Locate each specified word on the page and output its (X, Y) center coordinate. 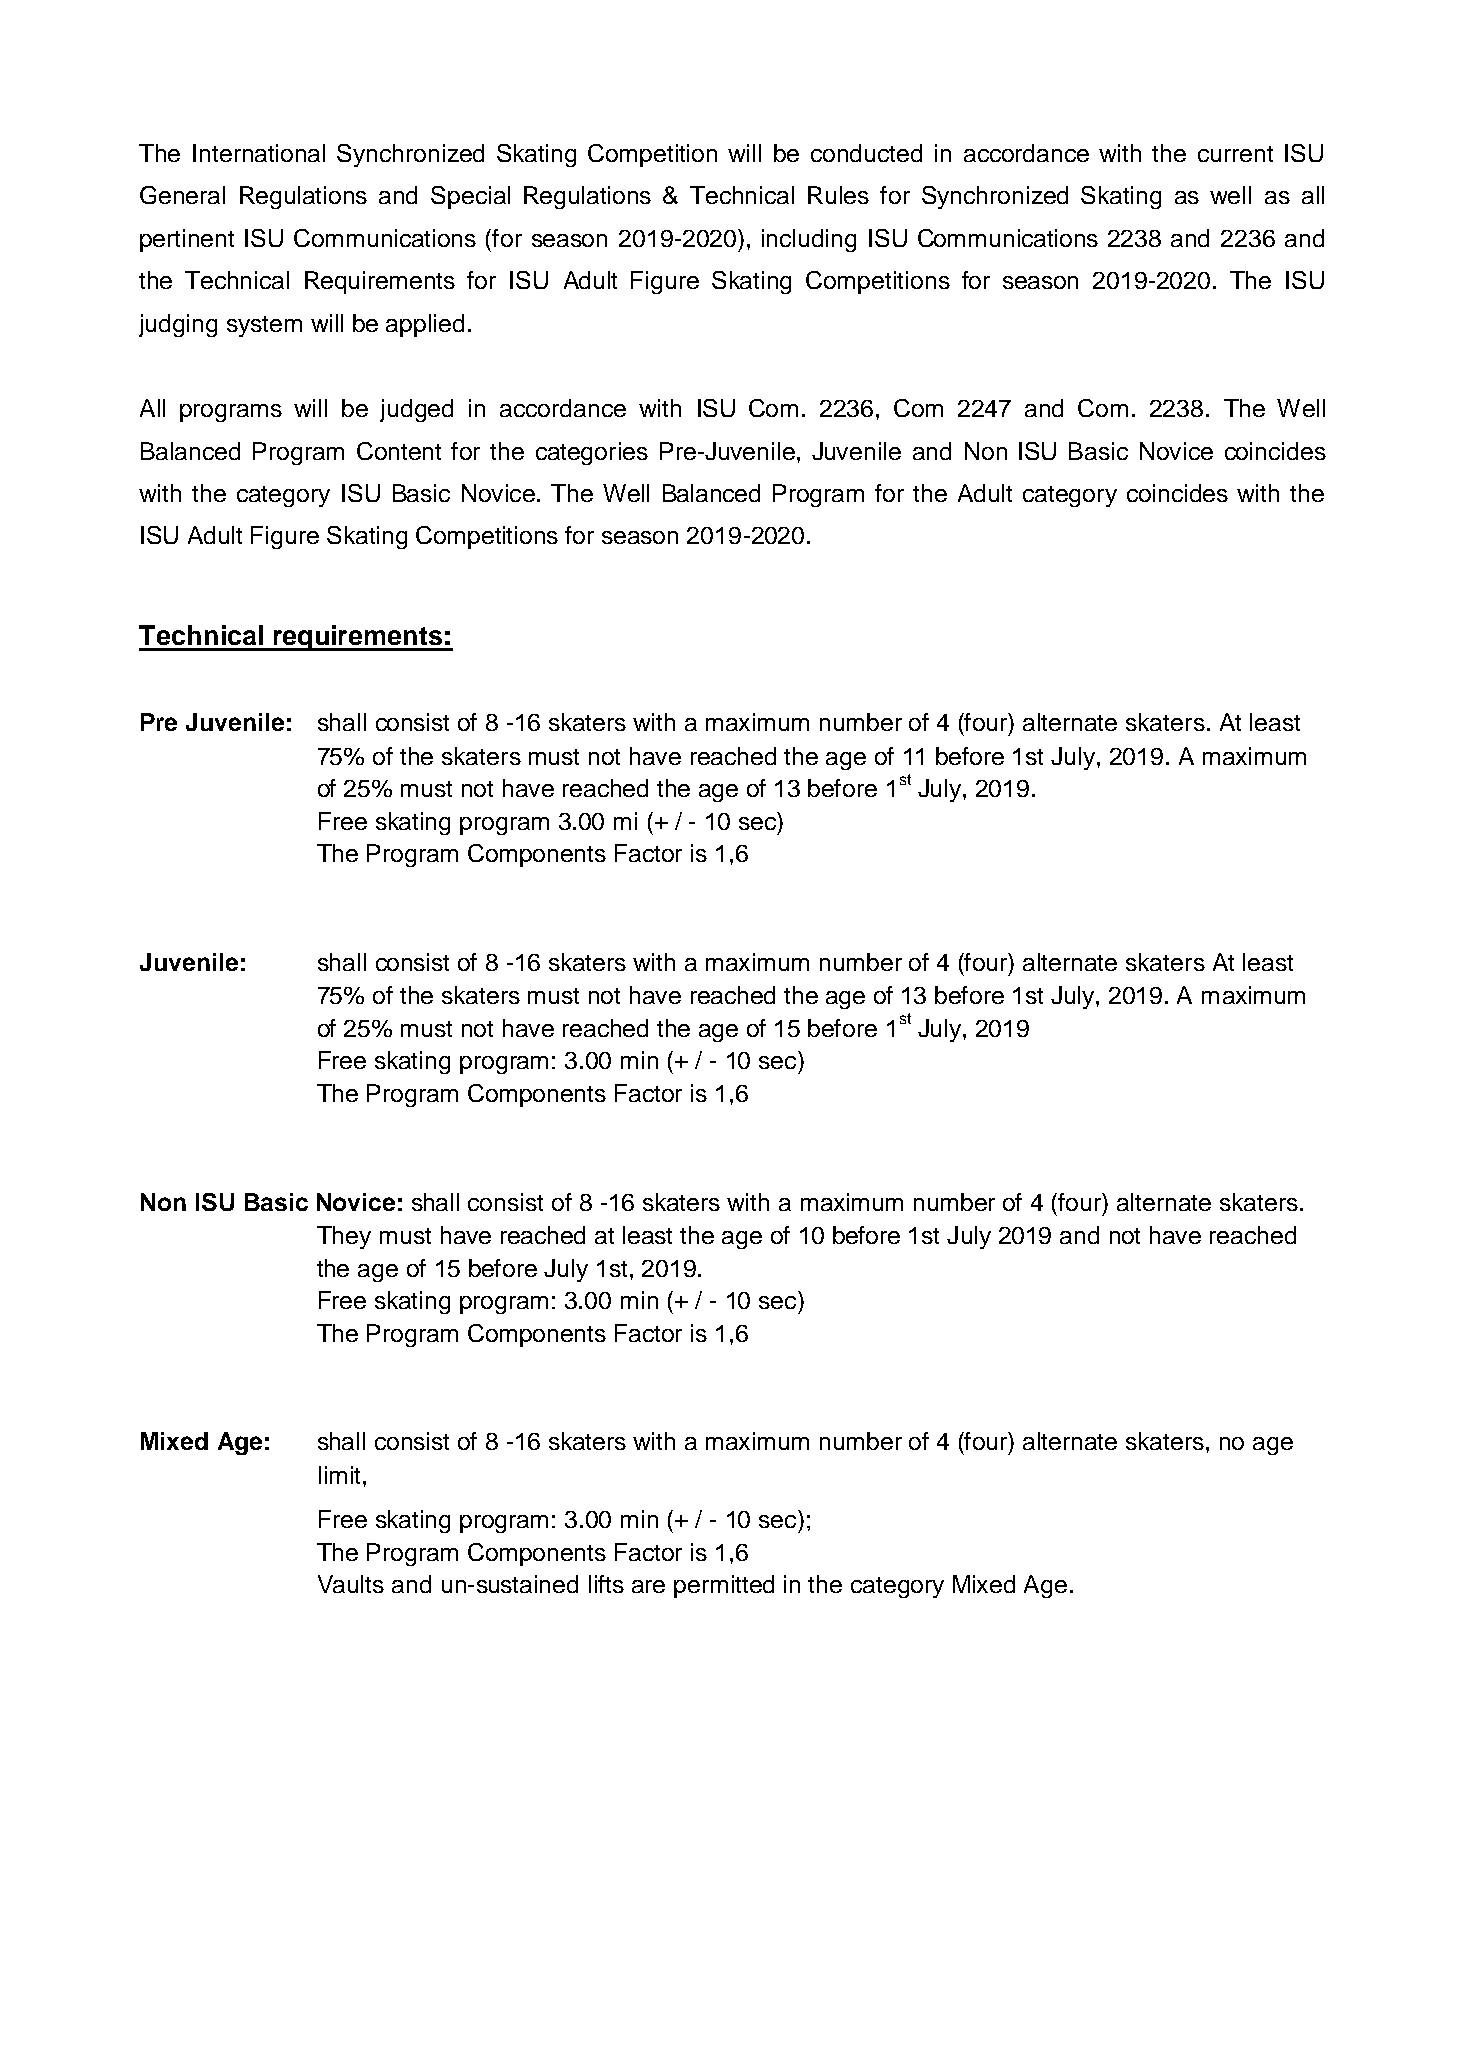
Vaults (351, 1584)
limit (339, 1475)
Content (399, 451)
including (809, 240)
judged (416, 410)
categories (592, 453)
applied (425, 325)
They (344, 1237)
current (1235, 154)
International (259, 153)
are (648, 1586)
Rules (838, 195)
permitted (724, 1586)
